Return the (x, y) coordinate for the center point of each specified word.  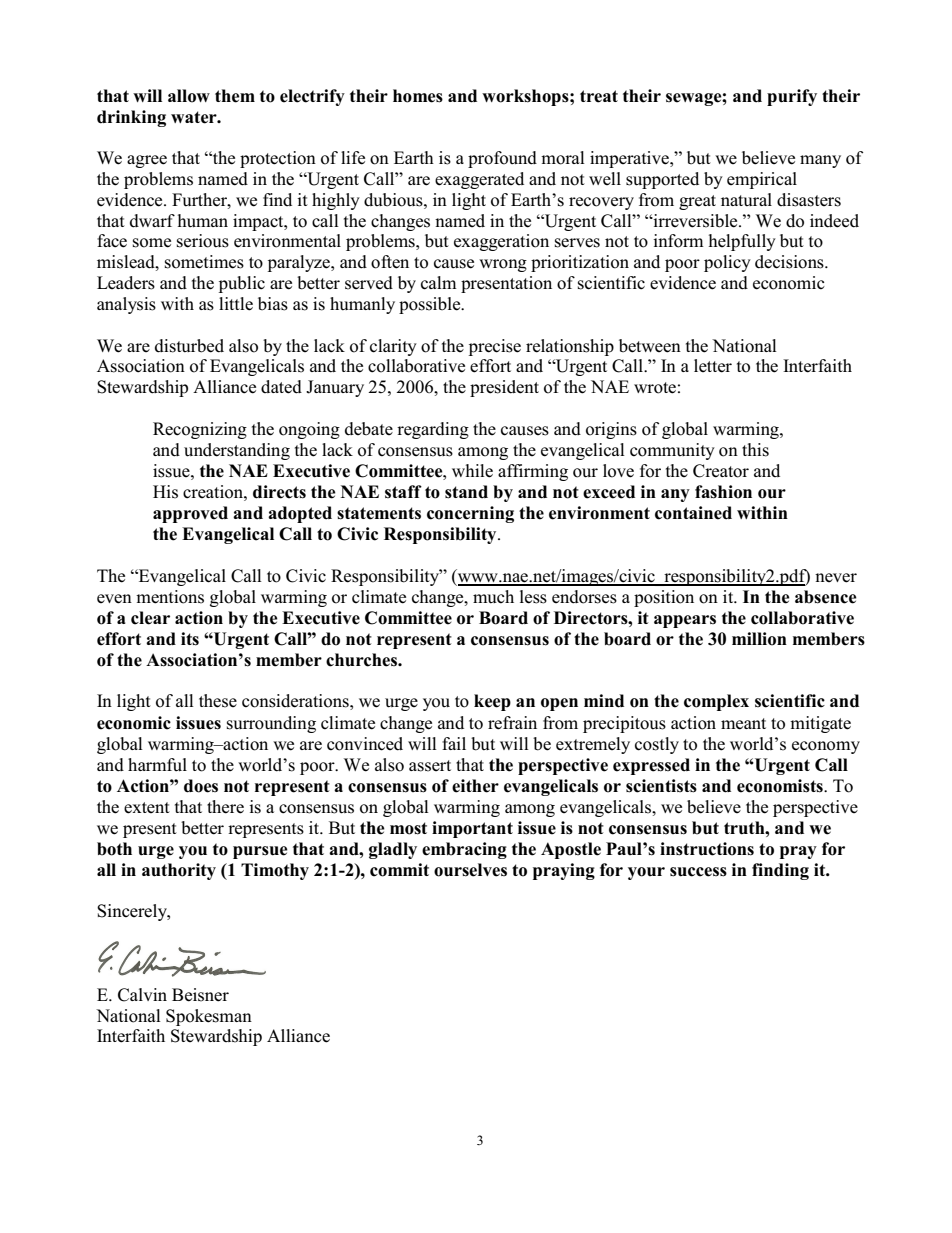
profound (502, 159)
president (504, 388)
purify (792, 97)
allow (189, 96)
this (755, 450)
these (218, 701)
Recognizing (200, 430)
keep (492, 702)
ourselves (470, 870)
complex (716, 702)
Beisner (200, 995)
